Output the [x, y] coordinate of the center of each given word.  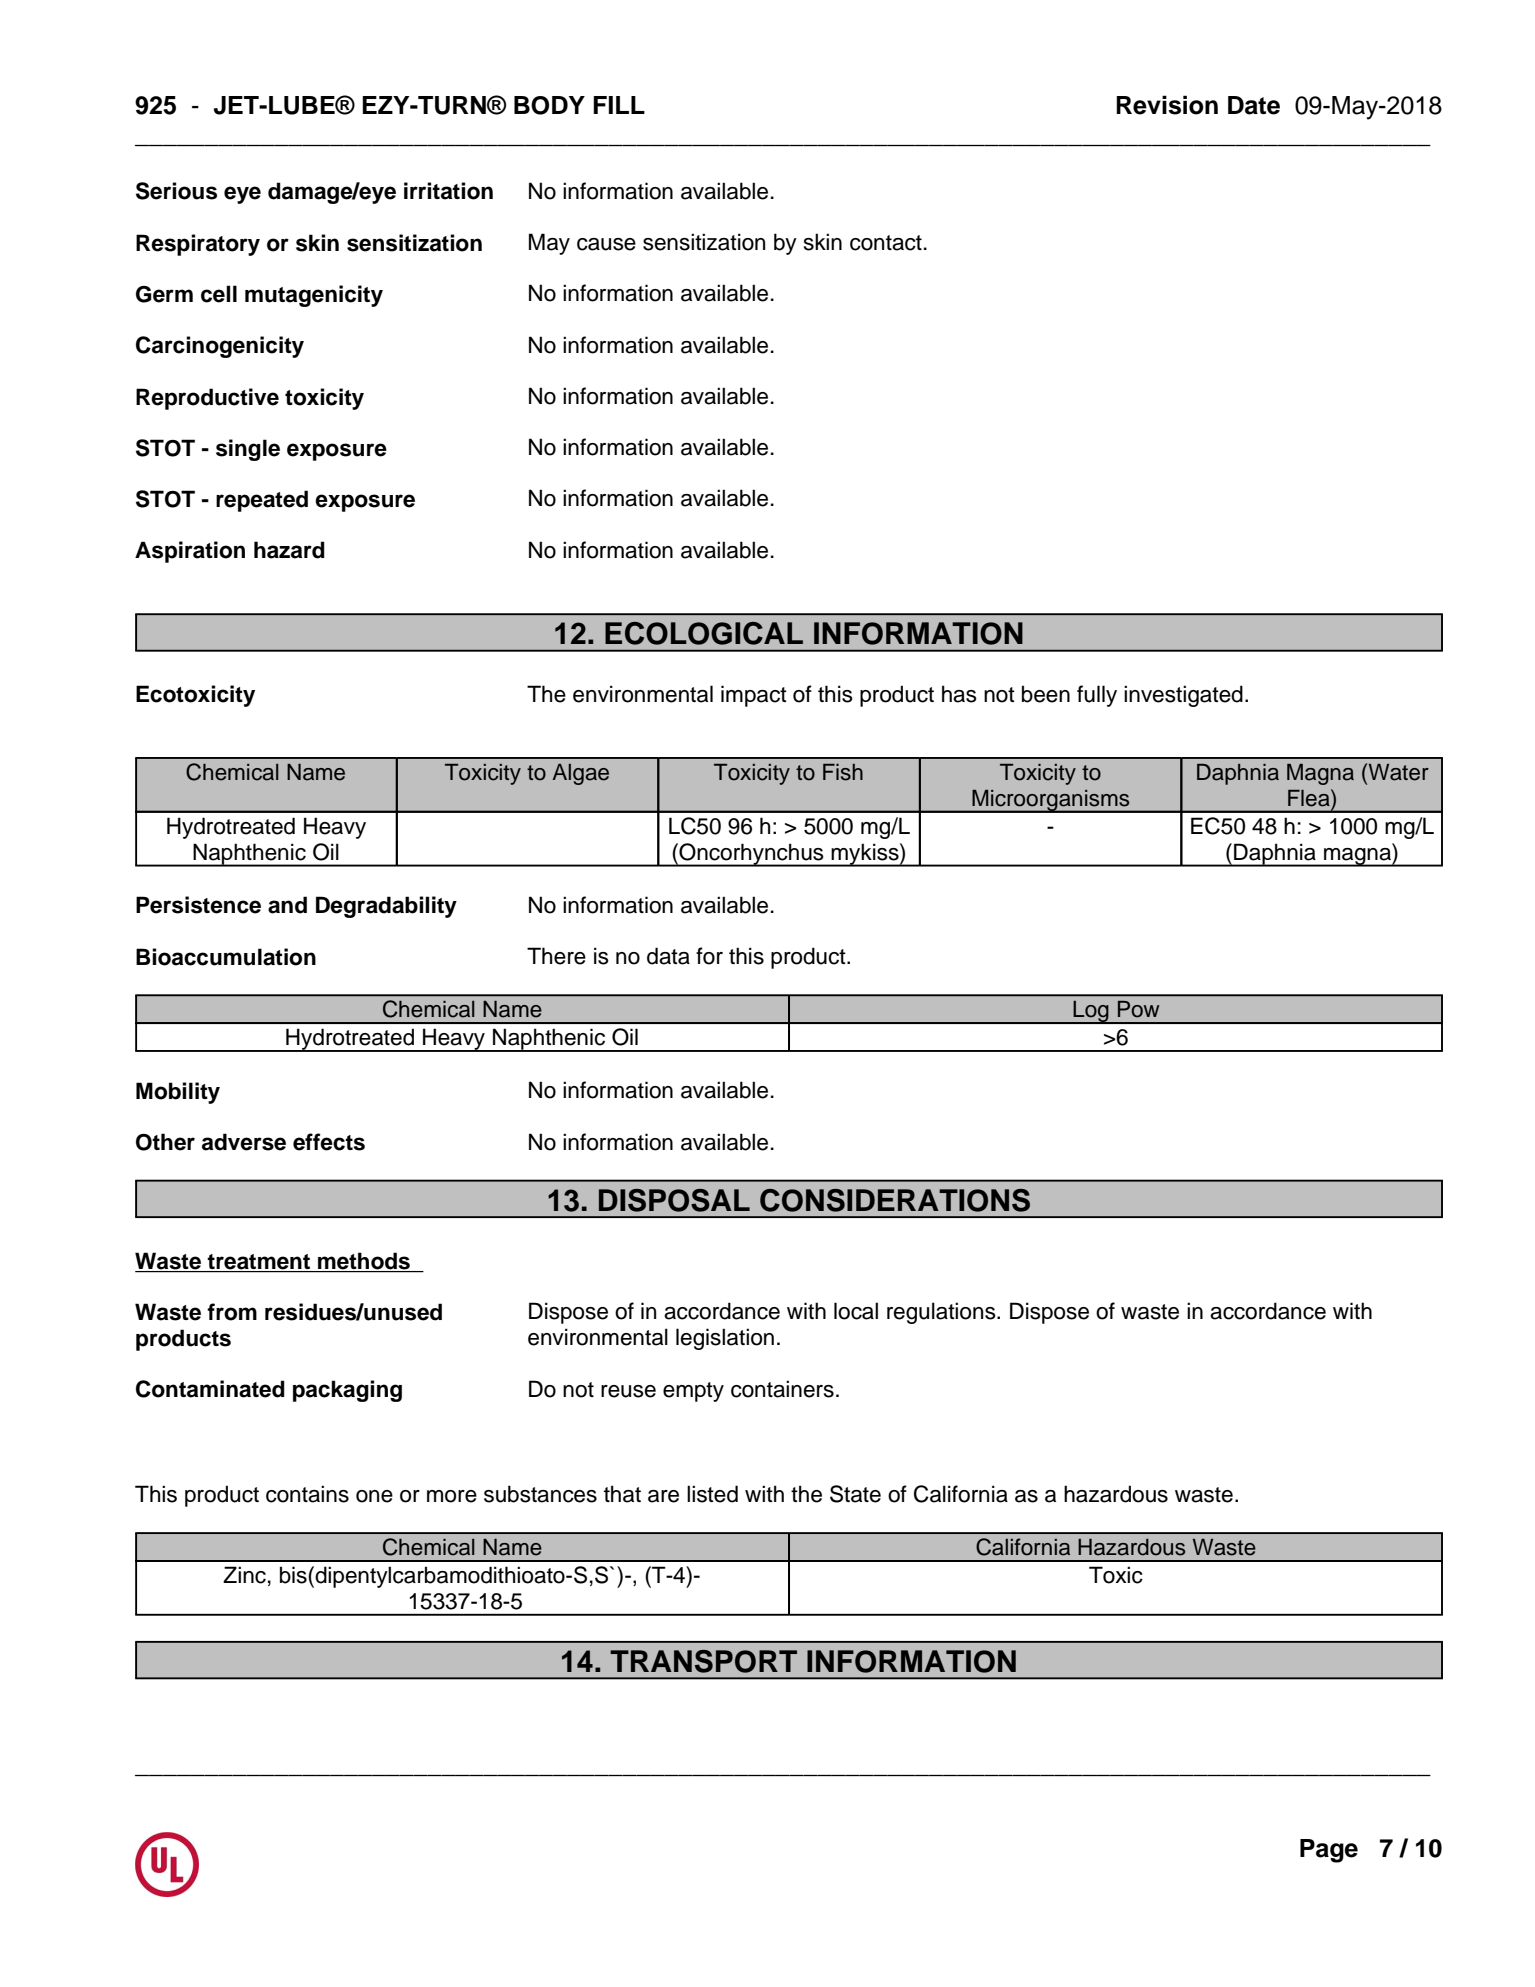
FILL [619, 105]
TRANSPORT [703, 1661]
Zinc [244, 1575]
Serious [176, 191]
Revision [1167, 105]
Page [1329, 1851]
